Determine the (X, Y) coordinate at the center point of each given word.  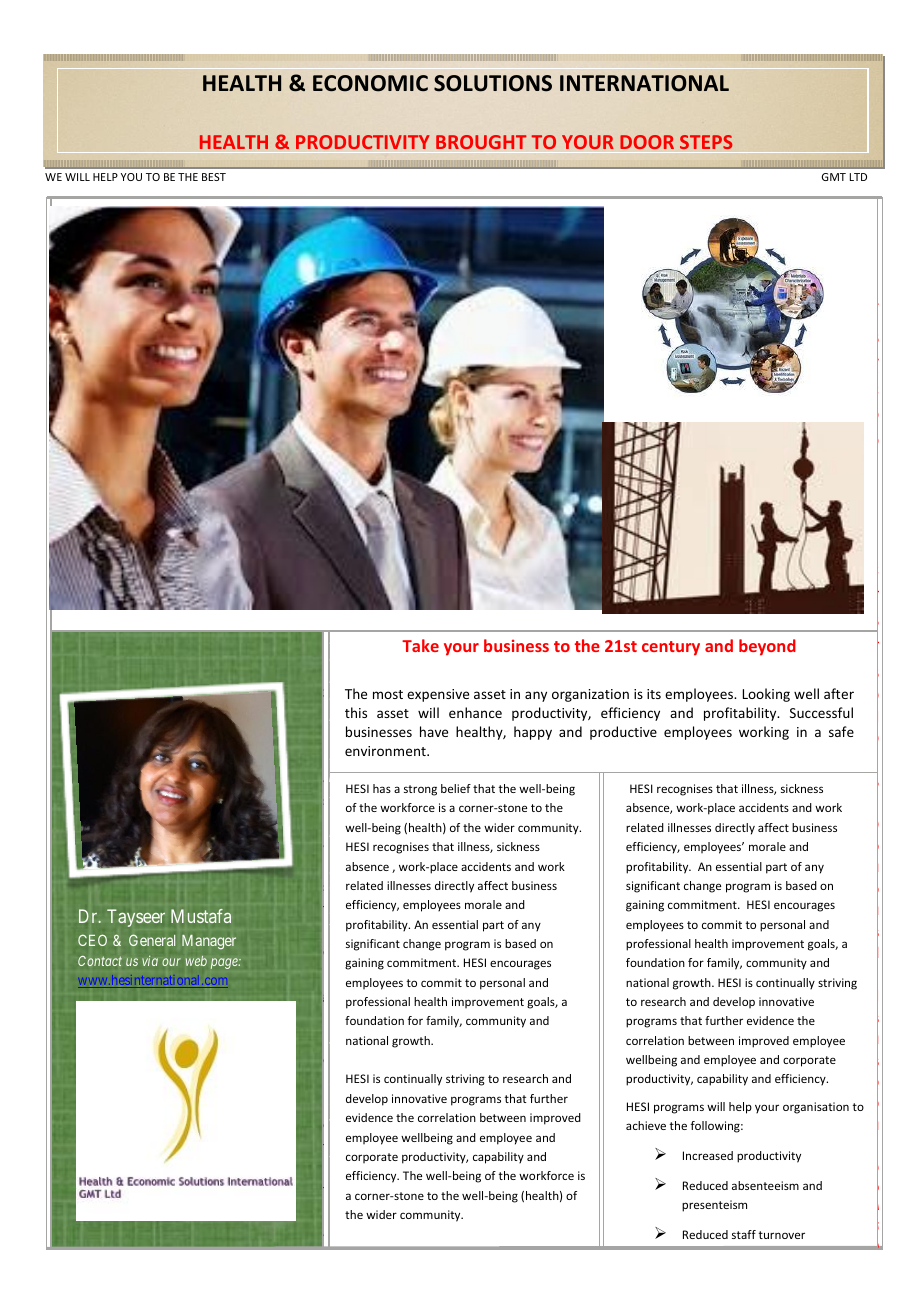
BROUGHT (481, 142)
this (356, 712)
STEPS (706, 142)
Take (420, 645)
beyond (767, 647)
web (196, 961)
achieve (646, 1125)
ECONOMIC (370, 83)
